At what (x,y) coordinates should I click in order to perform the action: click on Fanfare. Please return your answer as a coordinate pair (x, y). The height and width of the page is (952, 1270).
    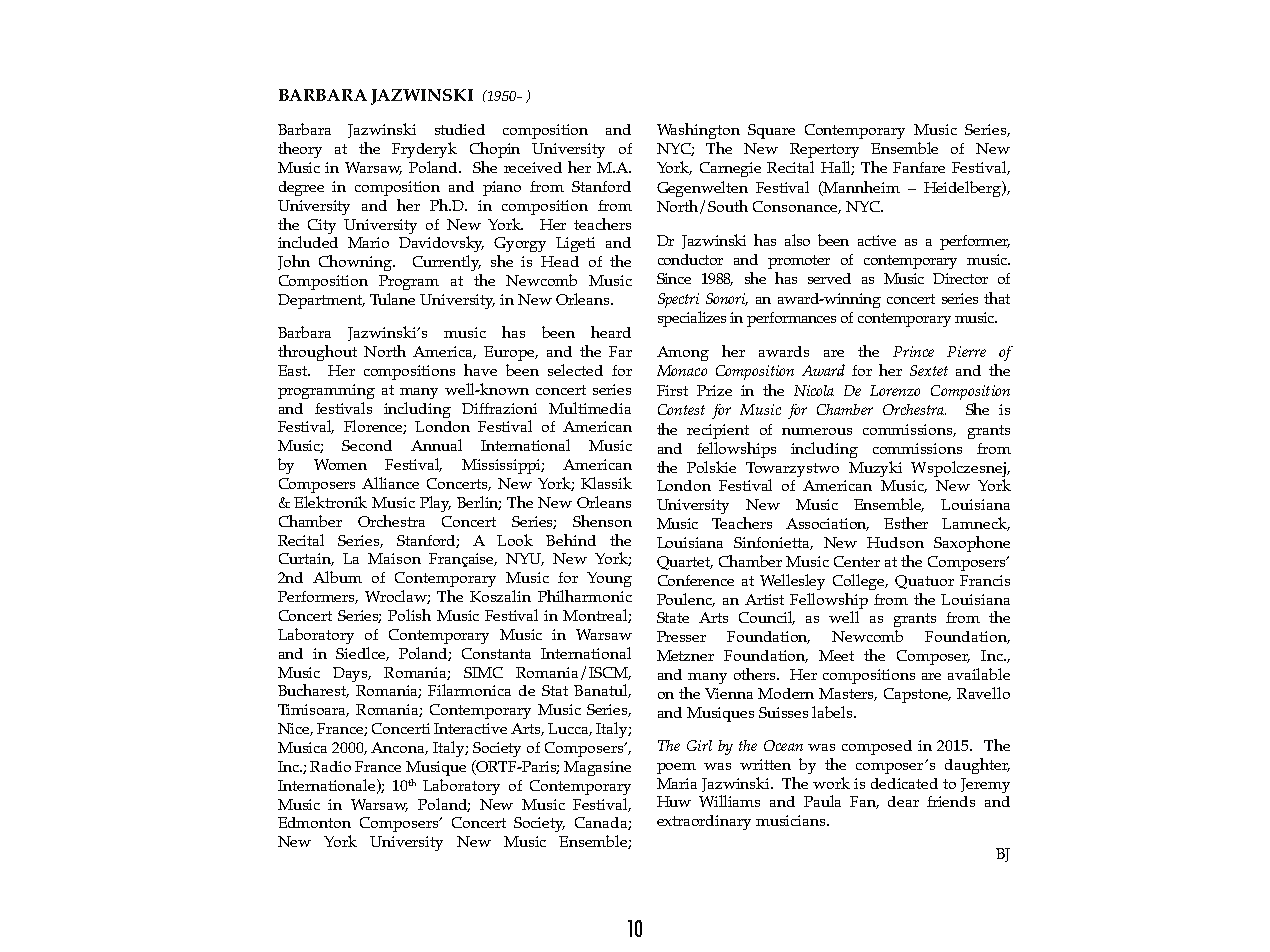
    Looking at the image, I should click on (919, 167).
